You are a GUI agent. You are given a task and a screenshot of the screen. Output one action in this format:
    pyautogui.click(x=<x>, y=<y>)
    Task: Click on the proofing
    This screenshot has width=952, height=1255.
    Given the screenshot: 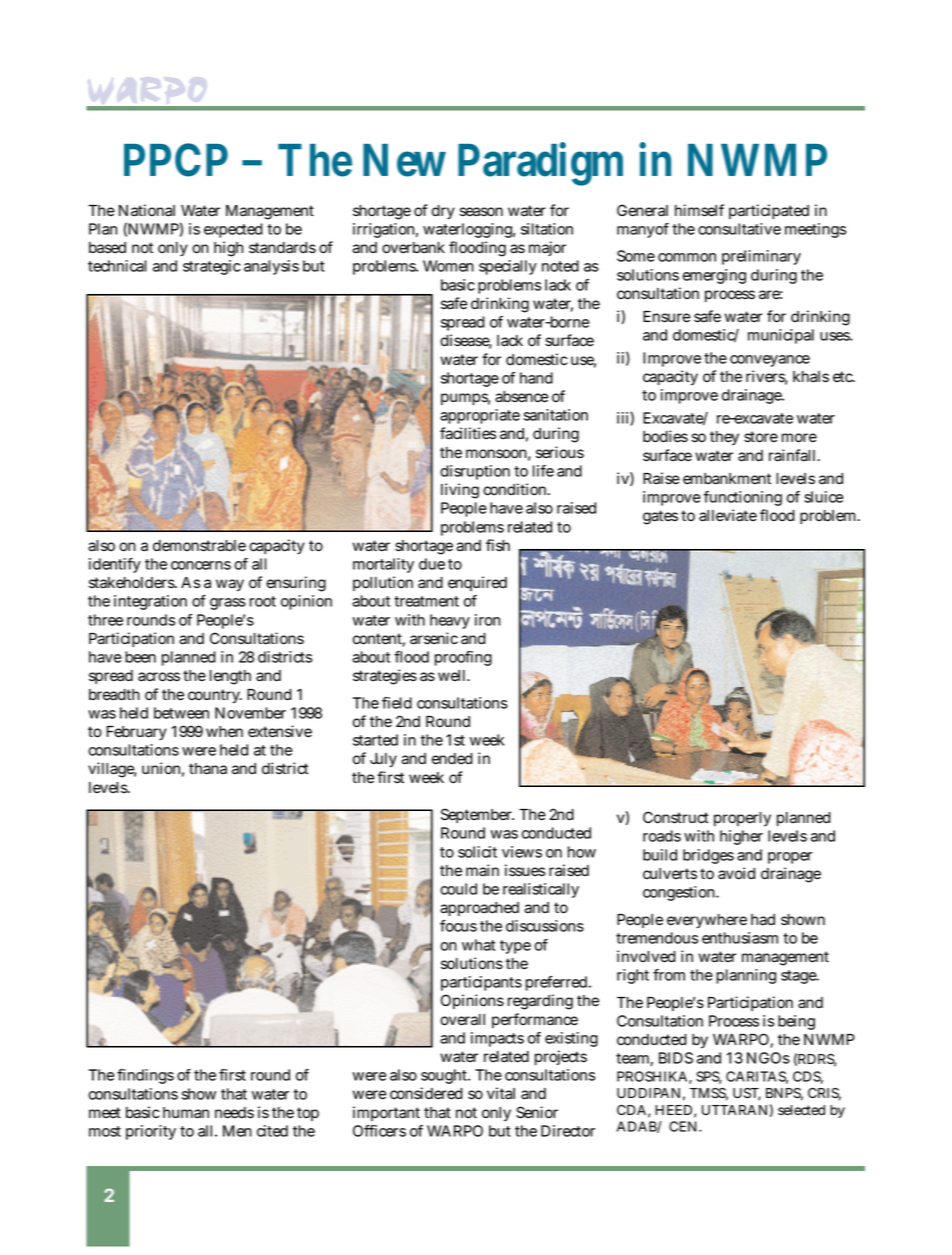 What is the action you would take?
    pyautogui.click(x=463, y=658)
